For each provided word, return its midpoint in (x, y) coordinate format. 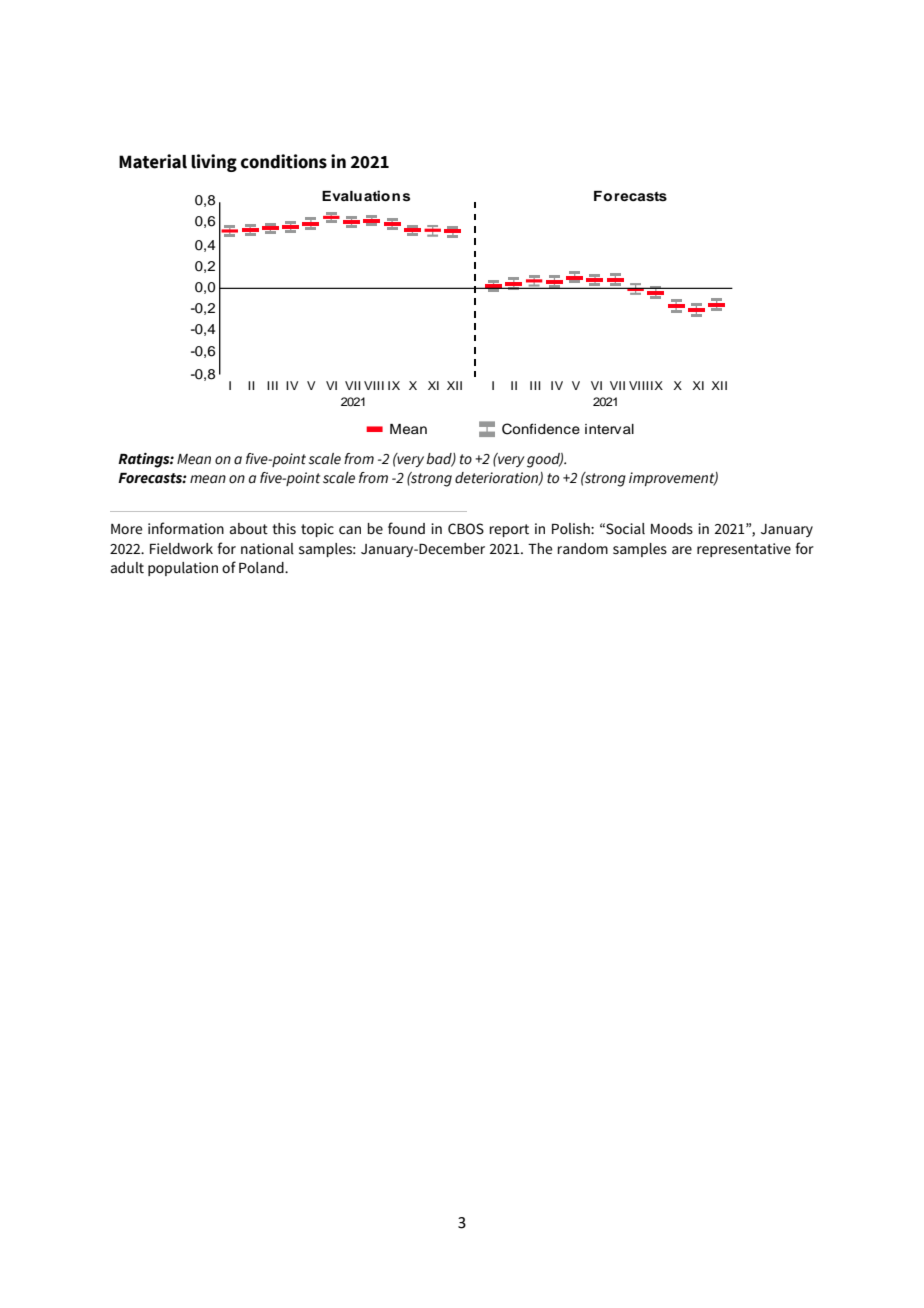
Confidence (541, 429)
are (682, 550)
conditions (284, 161)
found (406, 528)
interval (609, 429)
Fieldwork (181, 549)
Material (153, 161)
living (214, 163)
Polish (572, 529)
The (540, 549)
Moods (672, 529)
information (186, 528)
